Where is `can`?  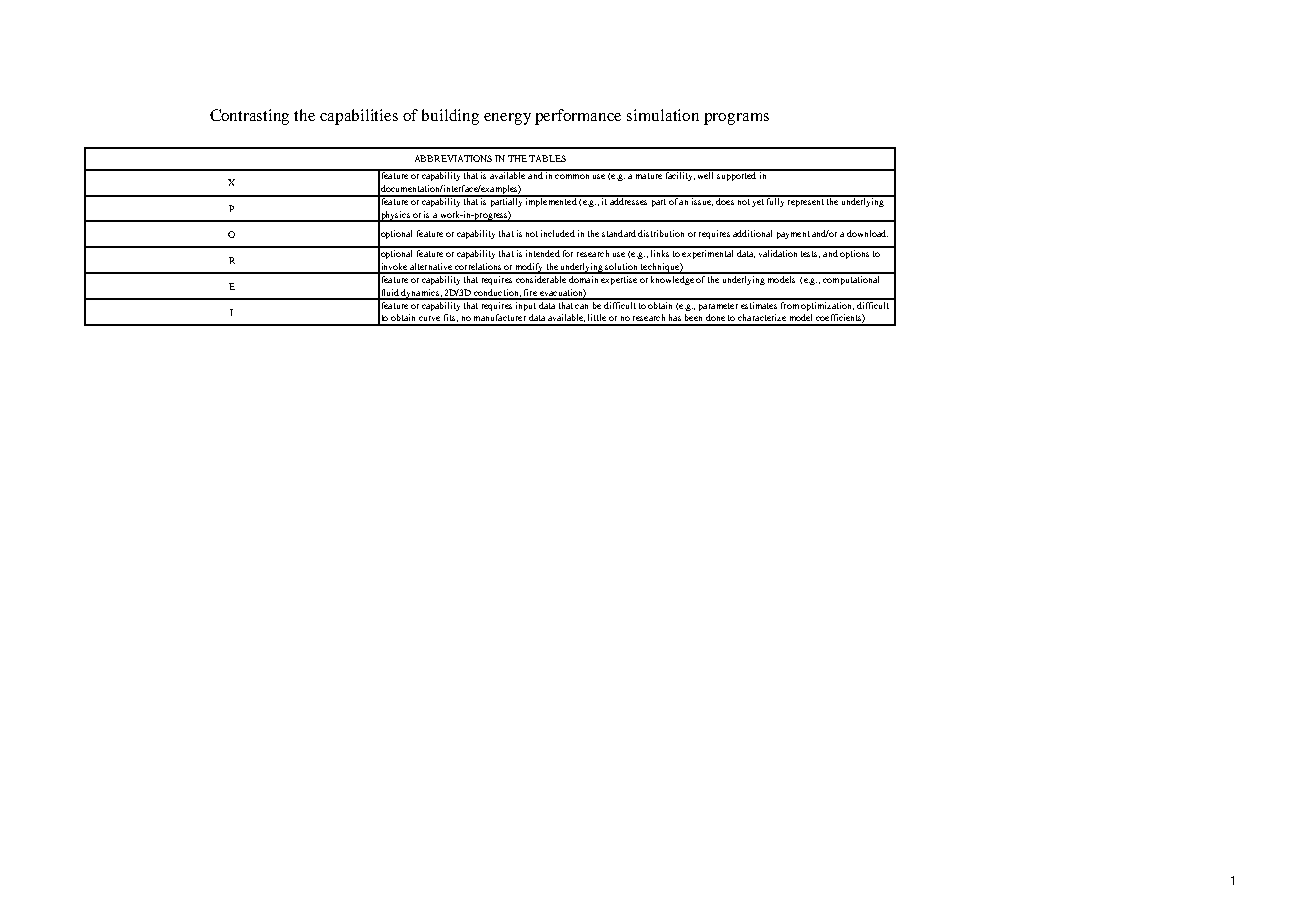 can is located at coordinates (581, 306).
